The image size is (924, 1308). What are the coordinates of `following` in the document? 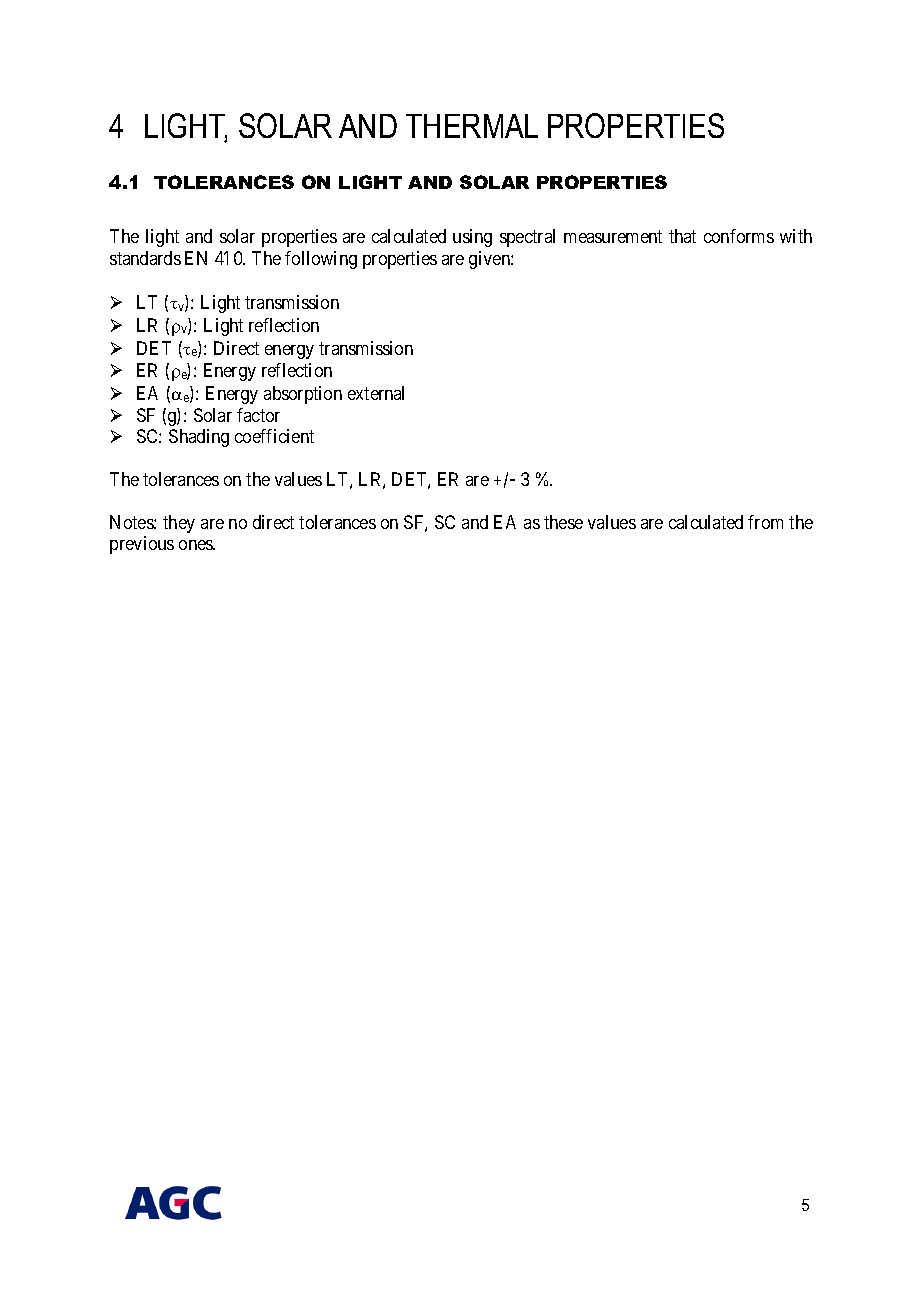 It's located at (321, 260).
